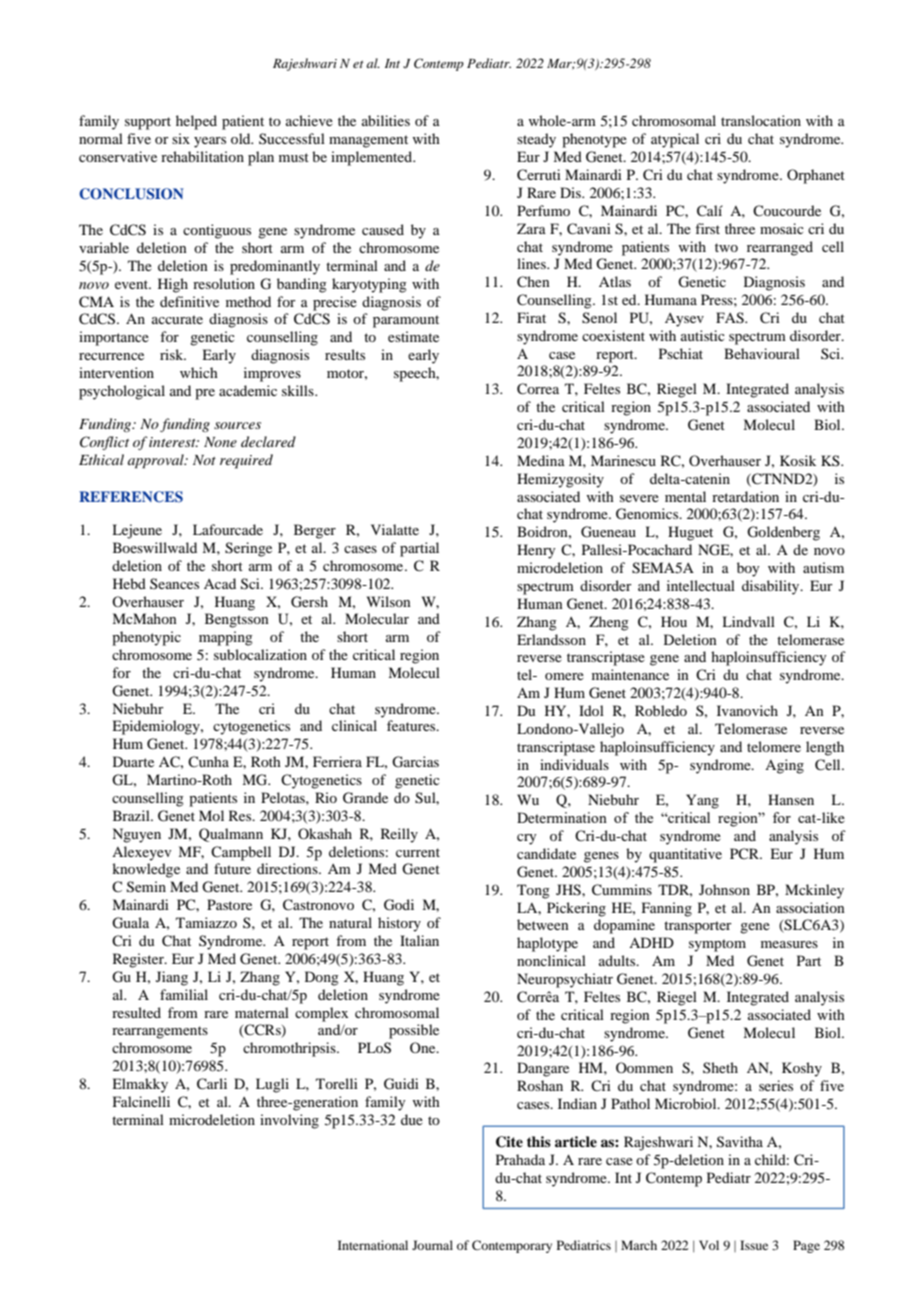  I want to click on involving, so click(289, 1121).
